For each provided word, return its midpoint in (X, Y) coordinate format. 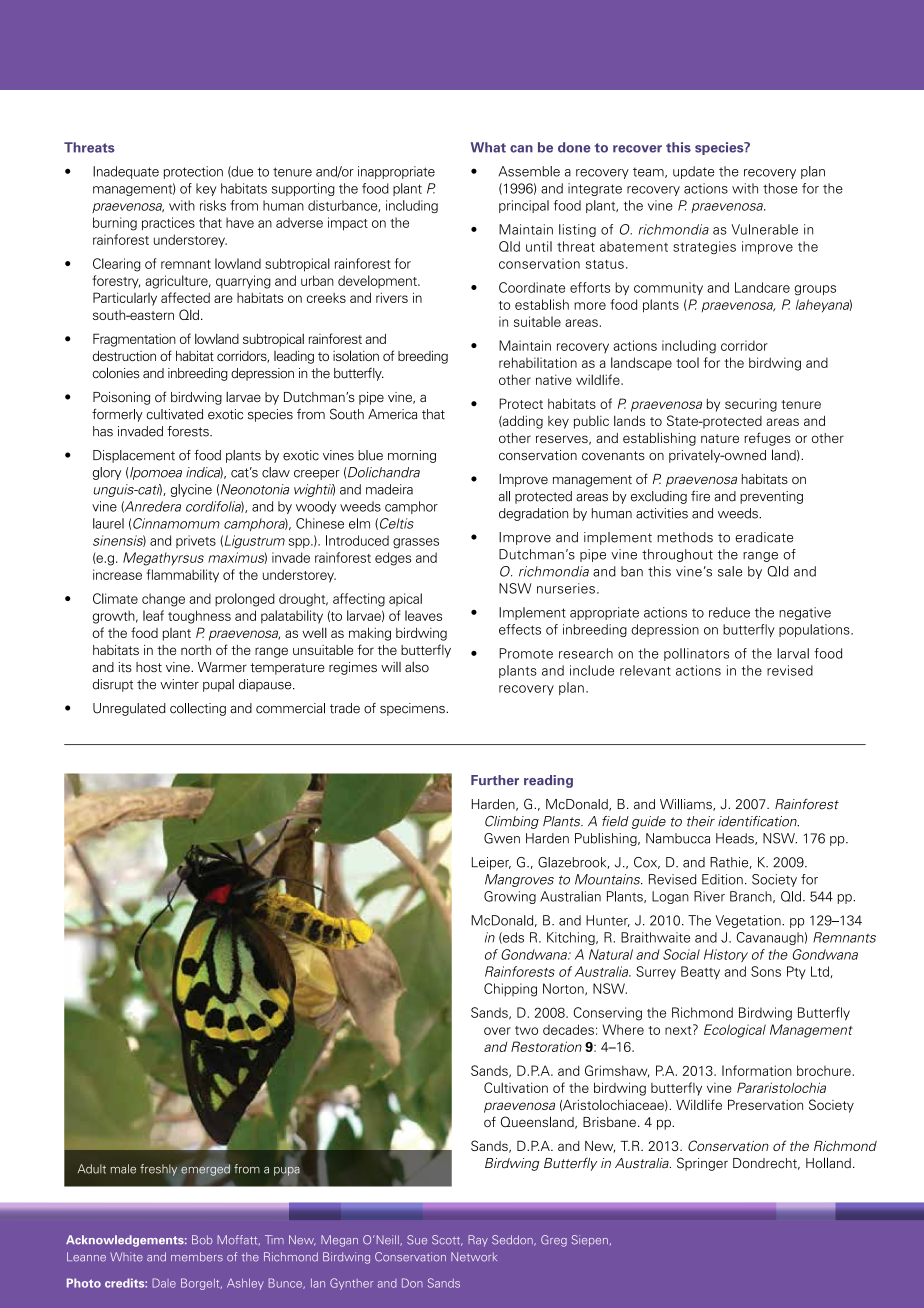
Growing (510, 897)
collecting (198, 709)
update (694, 172)
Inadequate (126, 172)
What (488, 147)
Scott (447, 1240)
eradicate (764, 537)
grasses (416, 543)
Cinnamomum (176, 523)
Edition (722, 879)
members (197, 1257)
